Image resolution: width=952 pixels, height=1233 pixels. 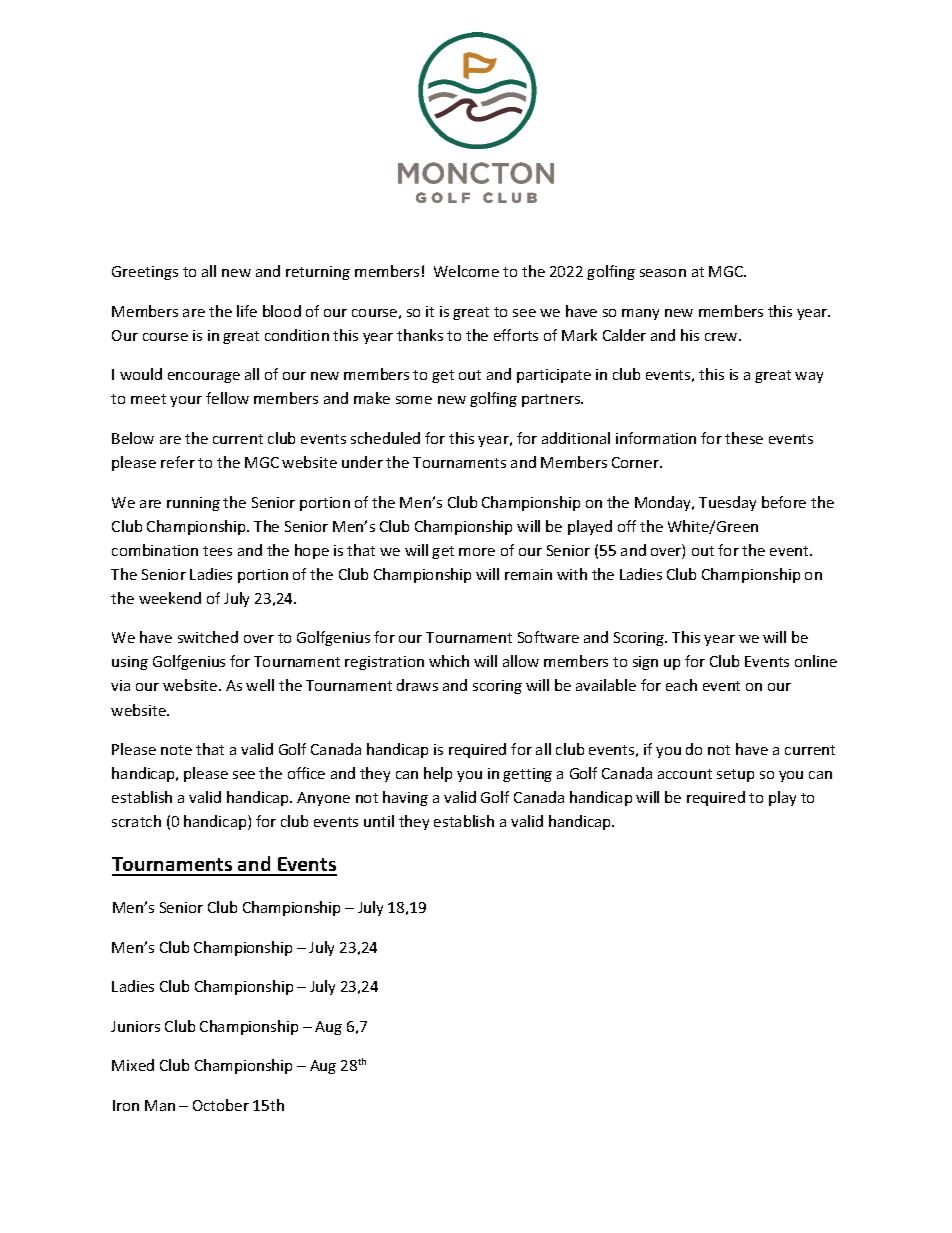 I want to click on season, so click(x=663, y=273).
